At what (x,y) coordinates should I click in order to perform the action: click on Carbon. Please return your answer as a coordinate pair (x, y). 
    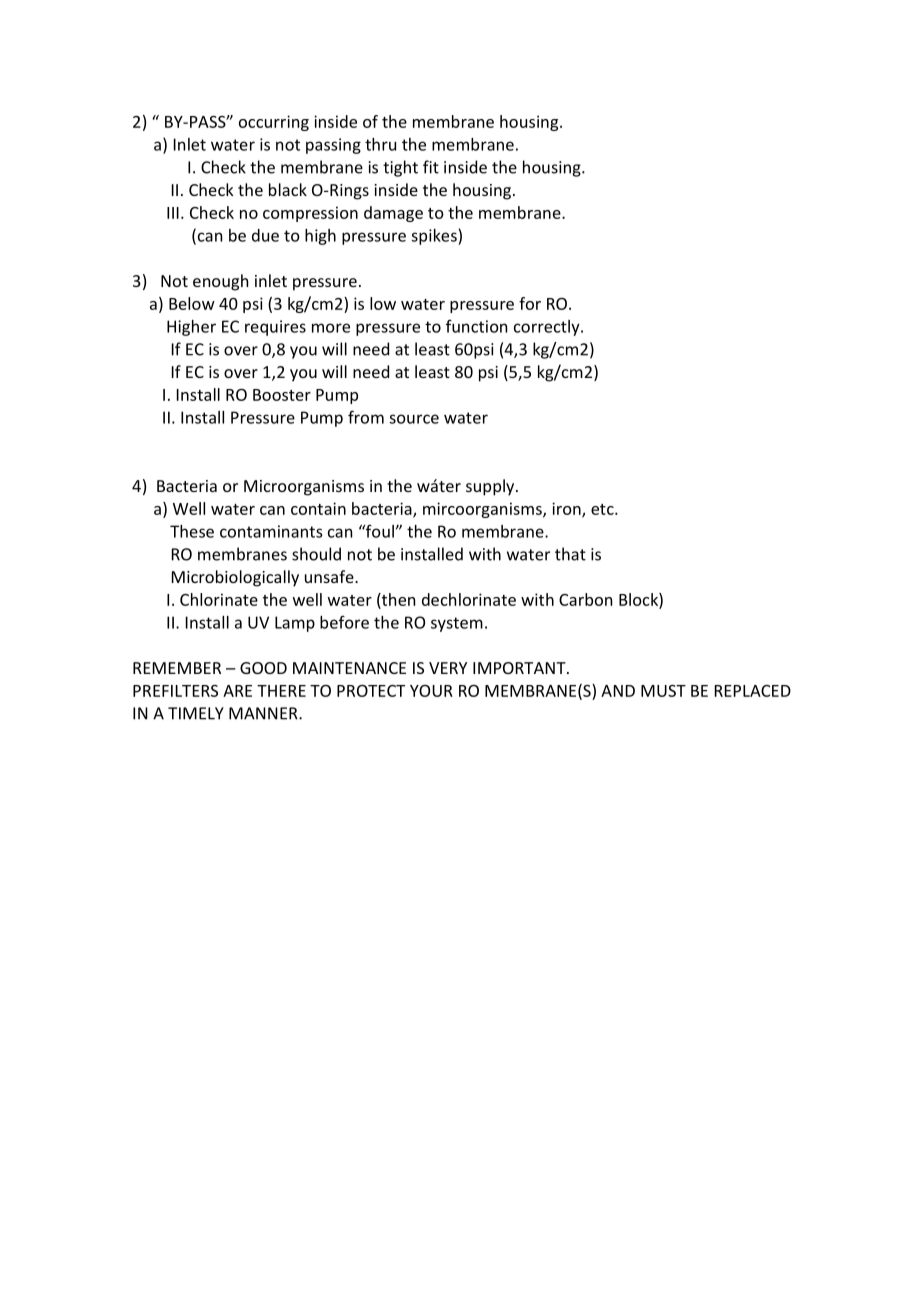
    Looking at the image, I should click on (585, 599).
